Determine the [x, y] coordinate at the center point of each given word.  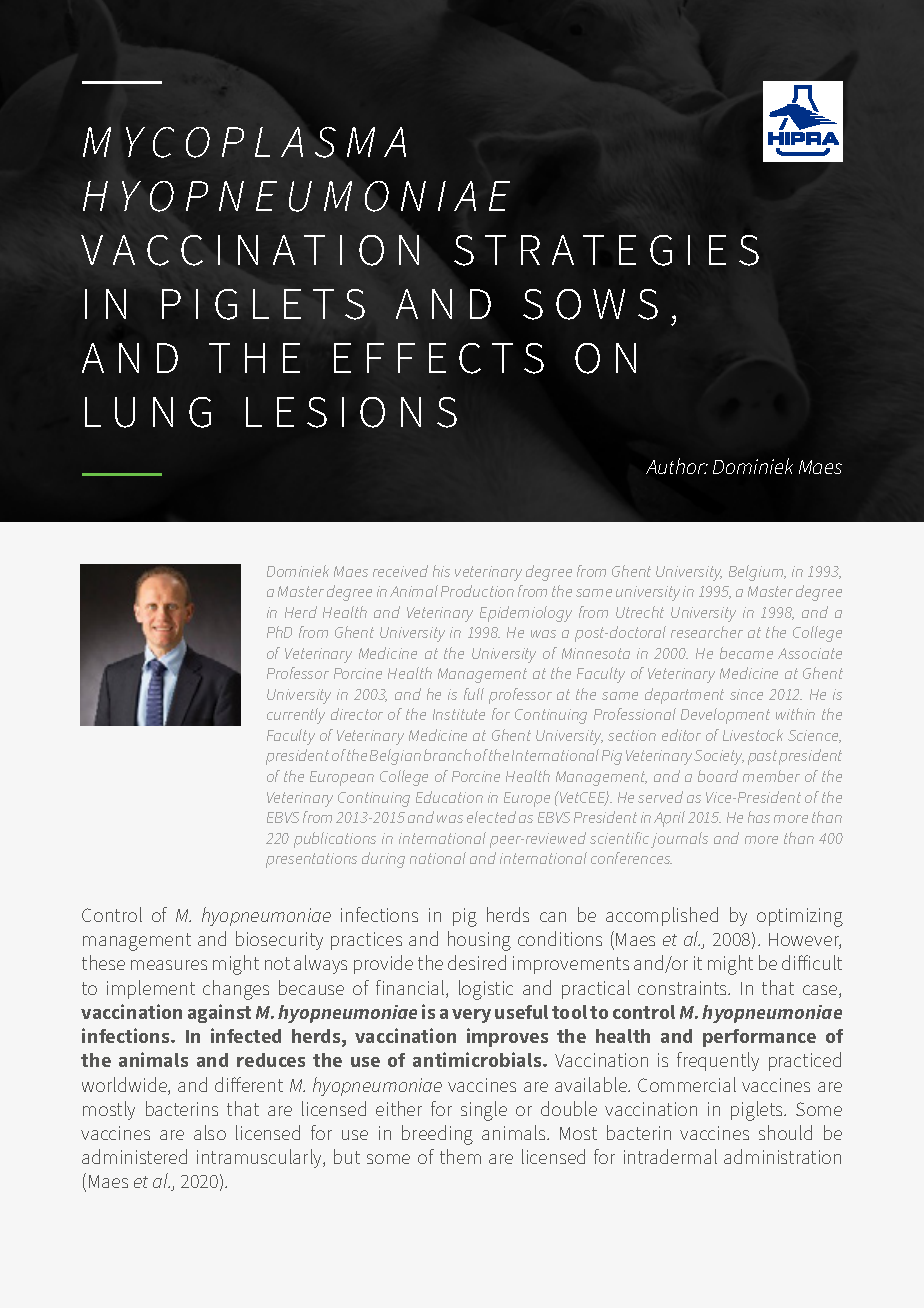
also [210, 1132]
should [785, 1132]
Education [449, 797]
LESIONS [351, 412]
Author [676, 466]
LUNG [148, 412]
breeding [437, 1135]
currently [296, 716]
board [718, 776]
